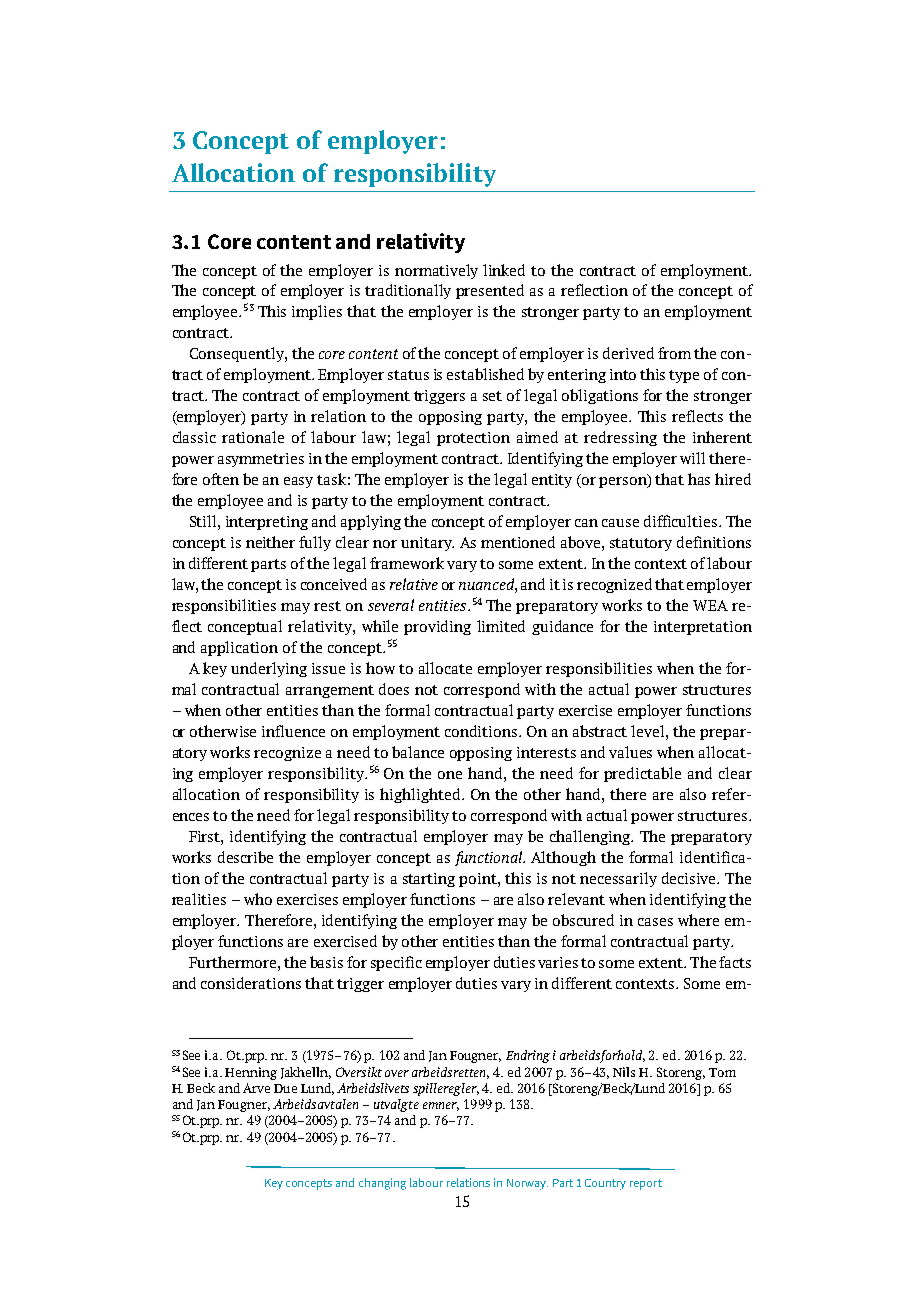  I want to click on from, so click(674, 353).
